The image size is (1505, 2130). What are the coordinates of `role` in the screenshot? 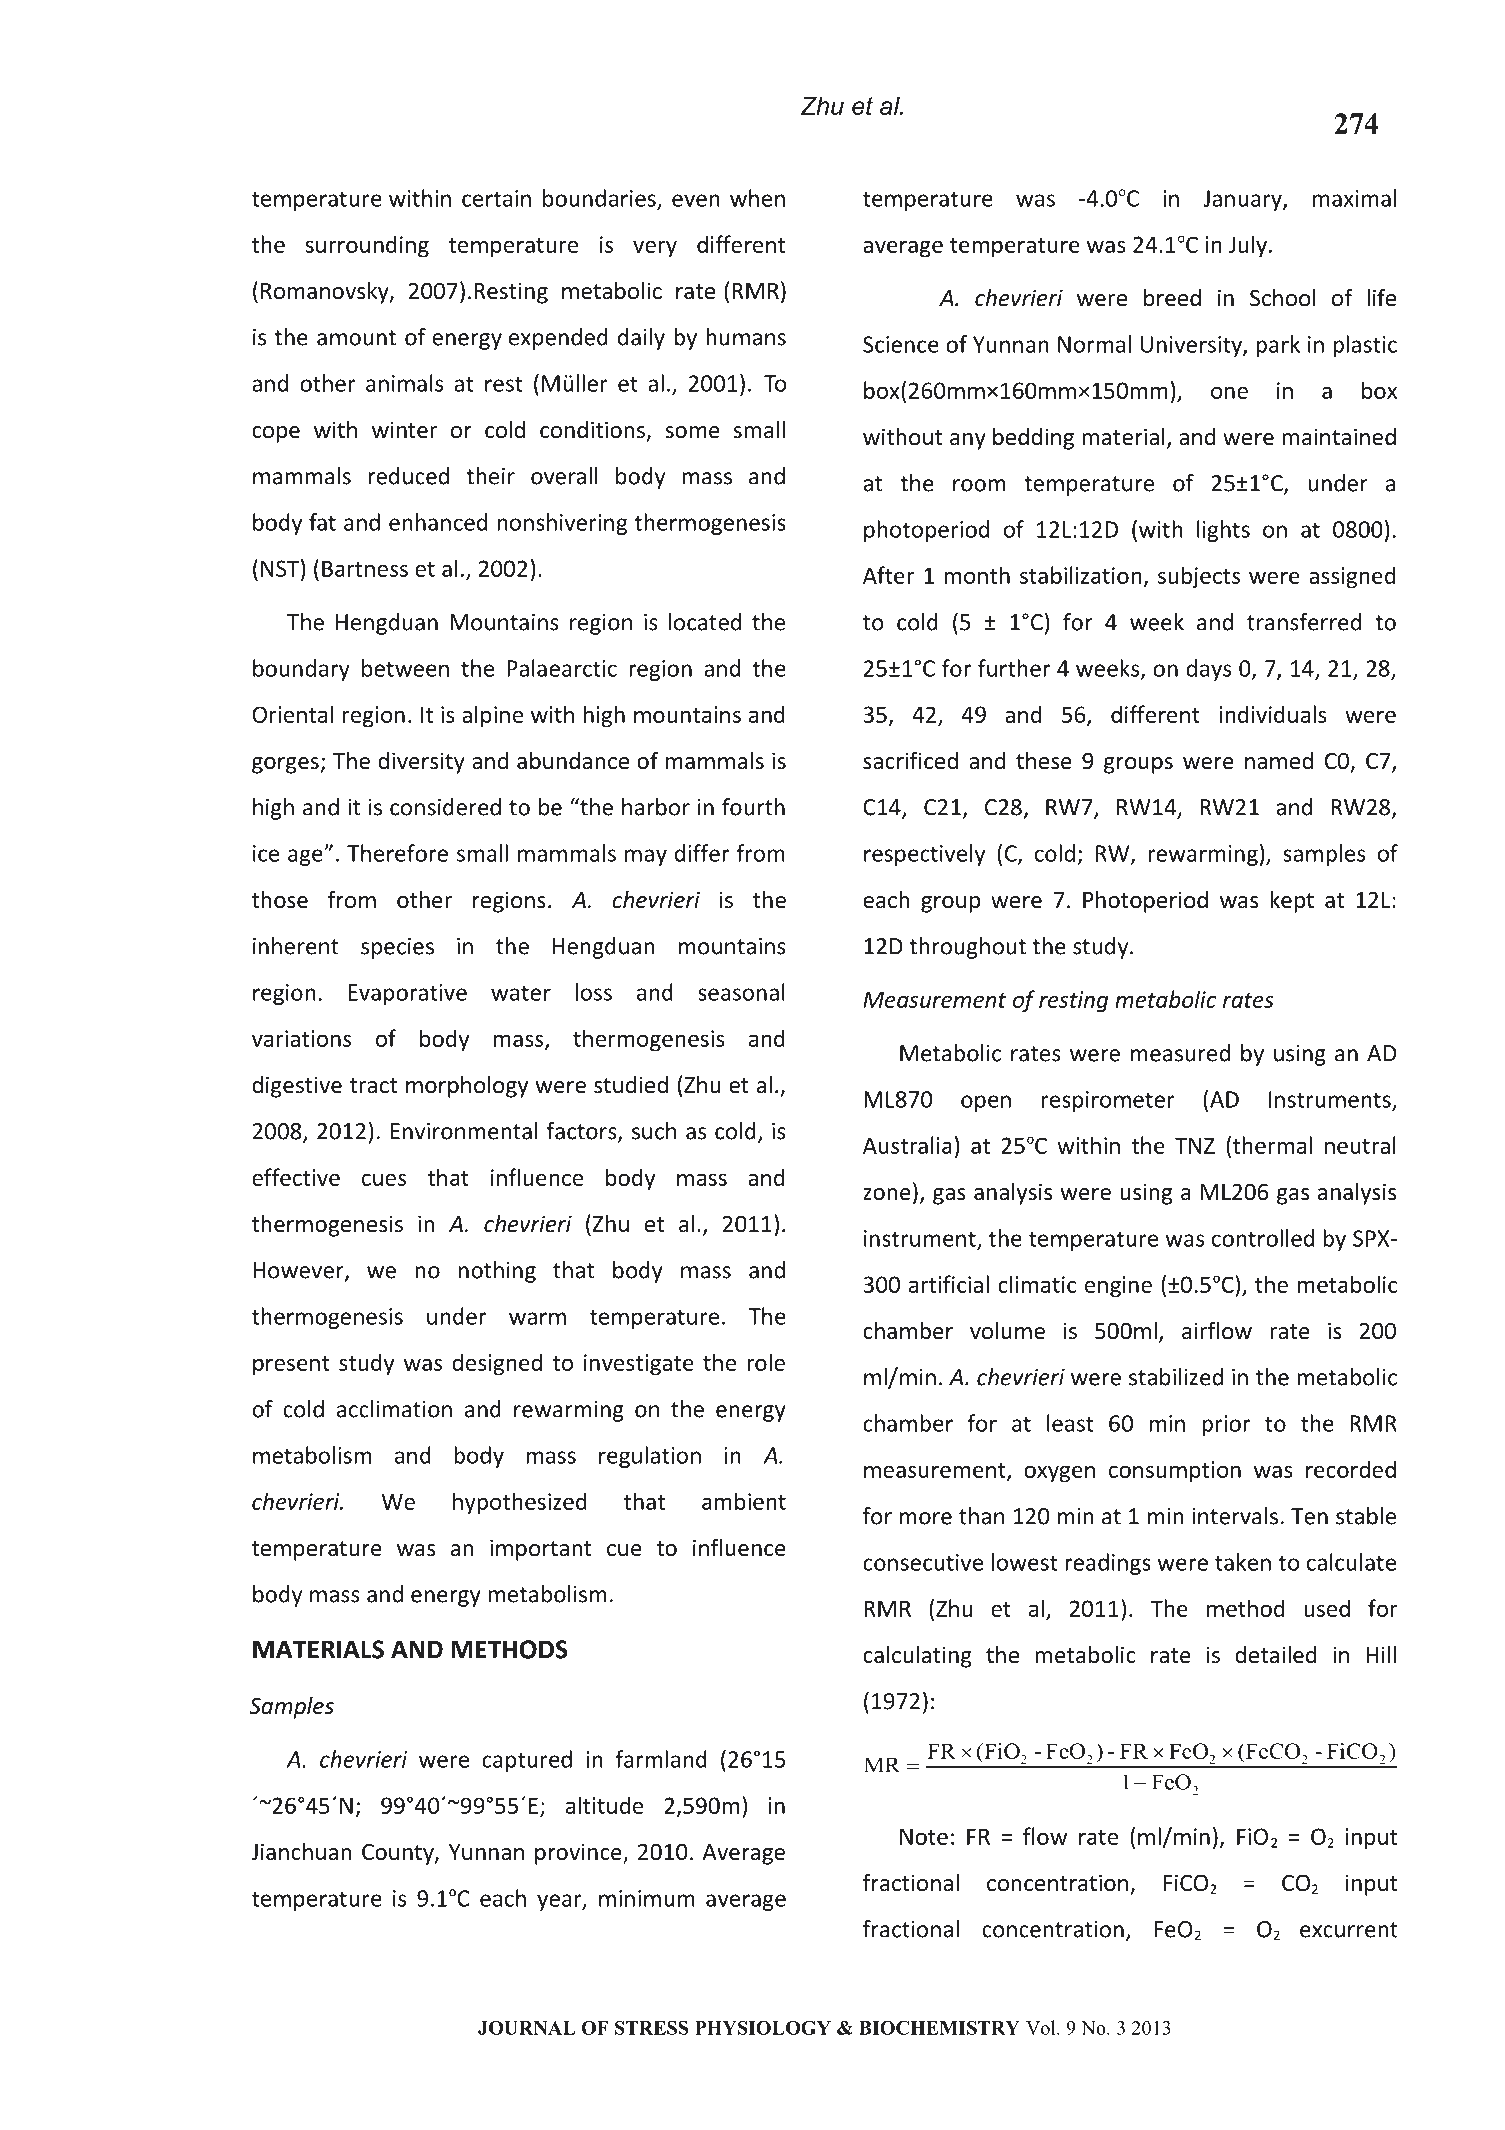 It's located at (766, 1362).
